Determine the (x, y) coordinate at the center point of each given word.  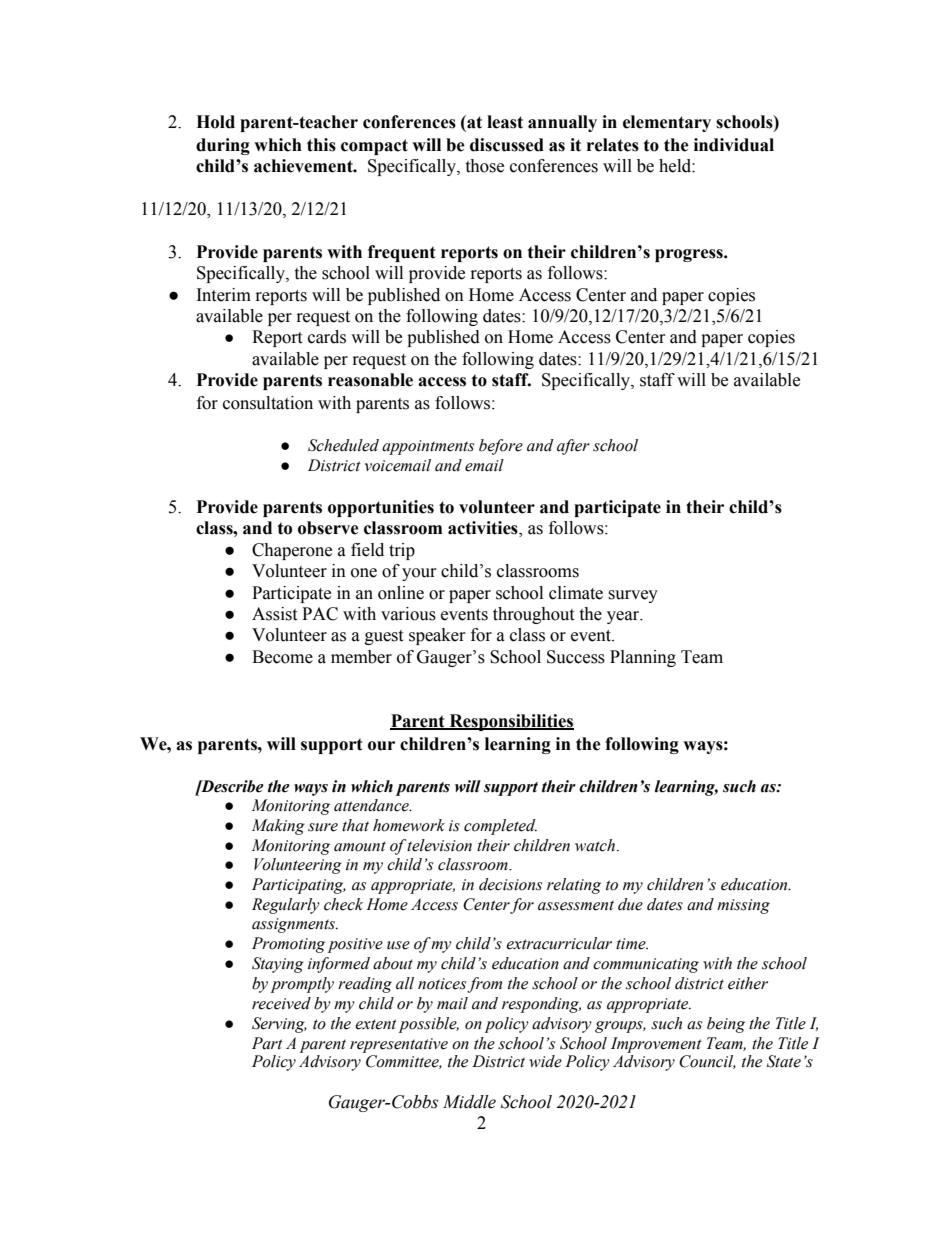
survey (633, 596)
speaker (437, 636)
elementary (667, 123)
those (484, 166)
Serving (279, 1025)
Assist (274, 614)
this (321, 145)
